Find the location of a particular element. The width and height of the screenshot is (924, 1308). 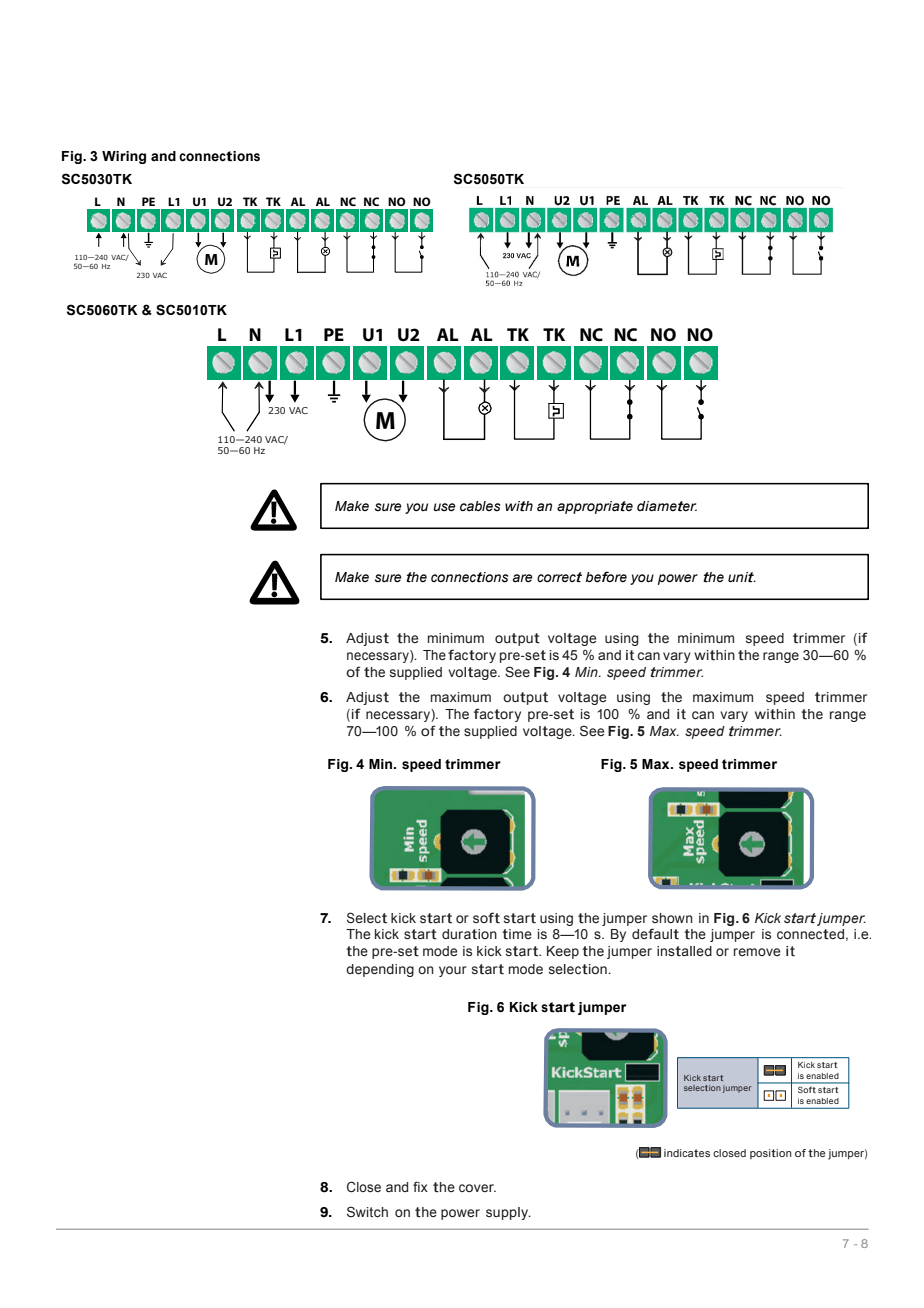

Switch is located at coordinates (367, 1212).
